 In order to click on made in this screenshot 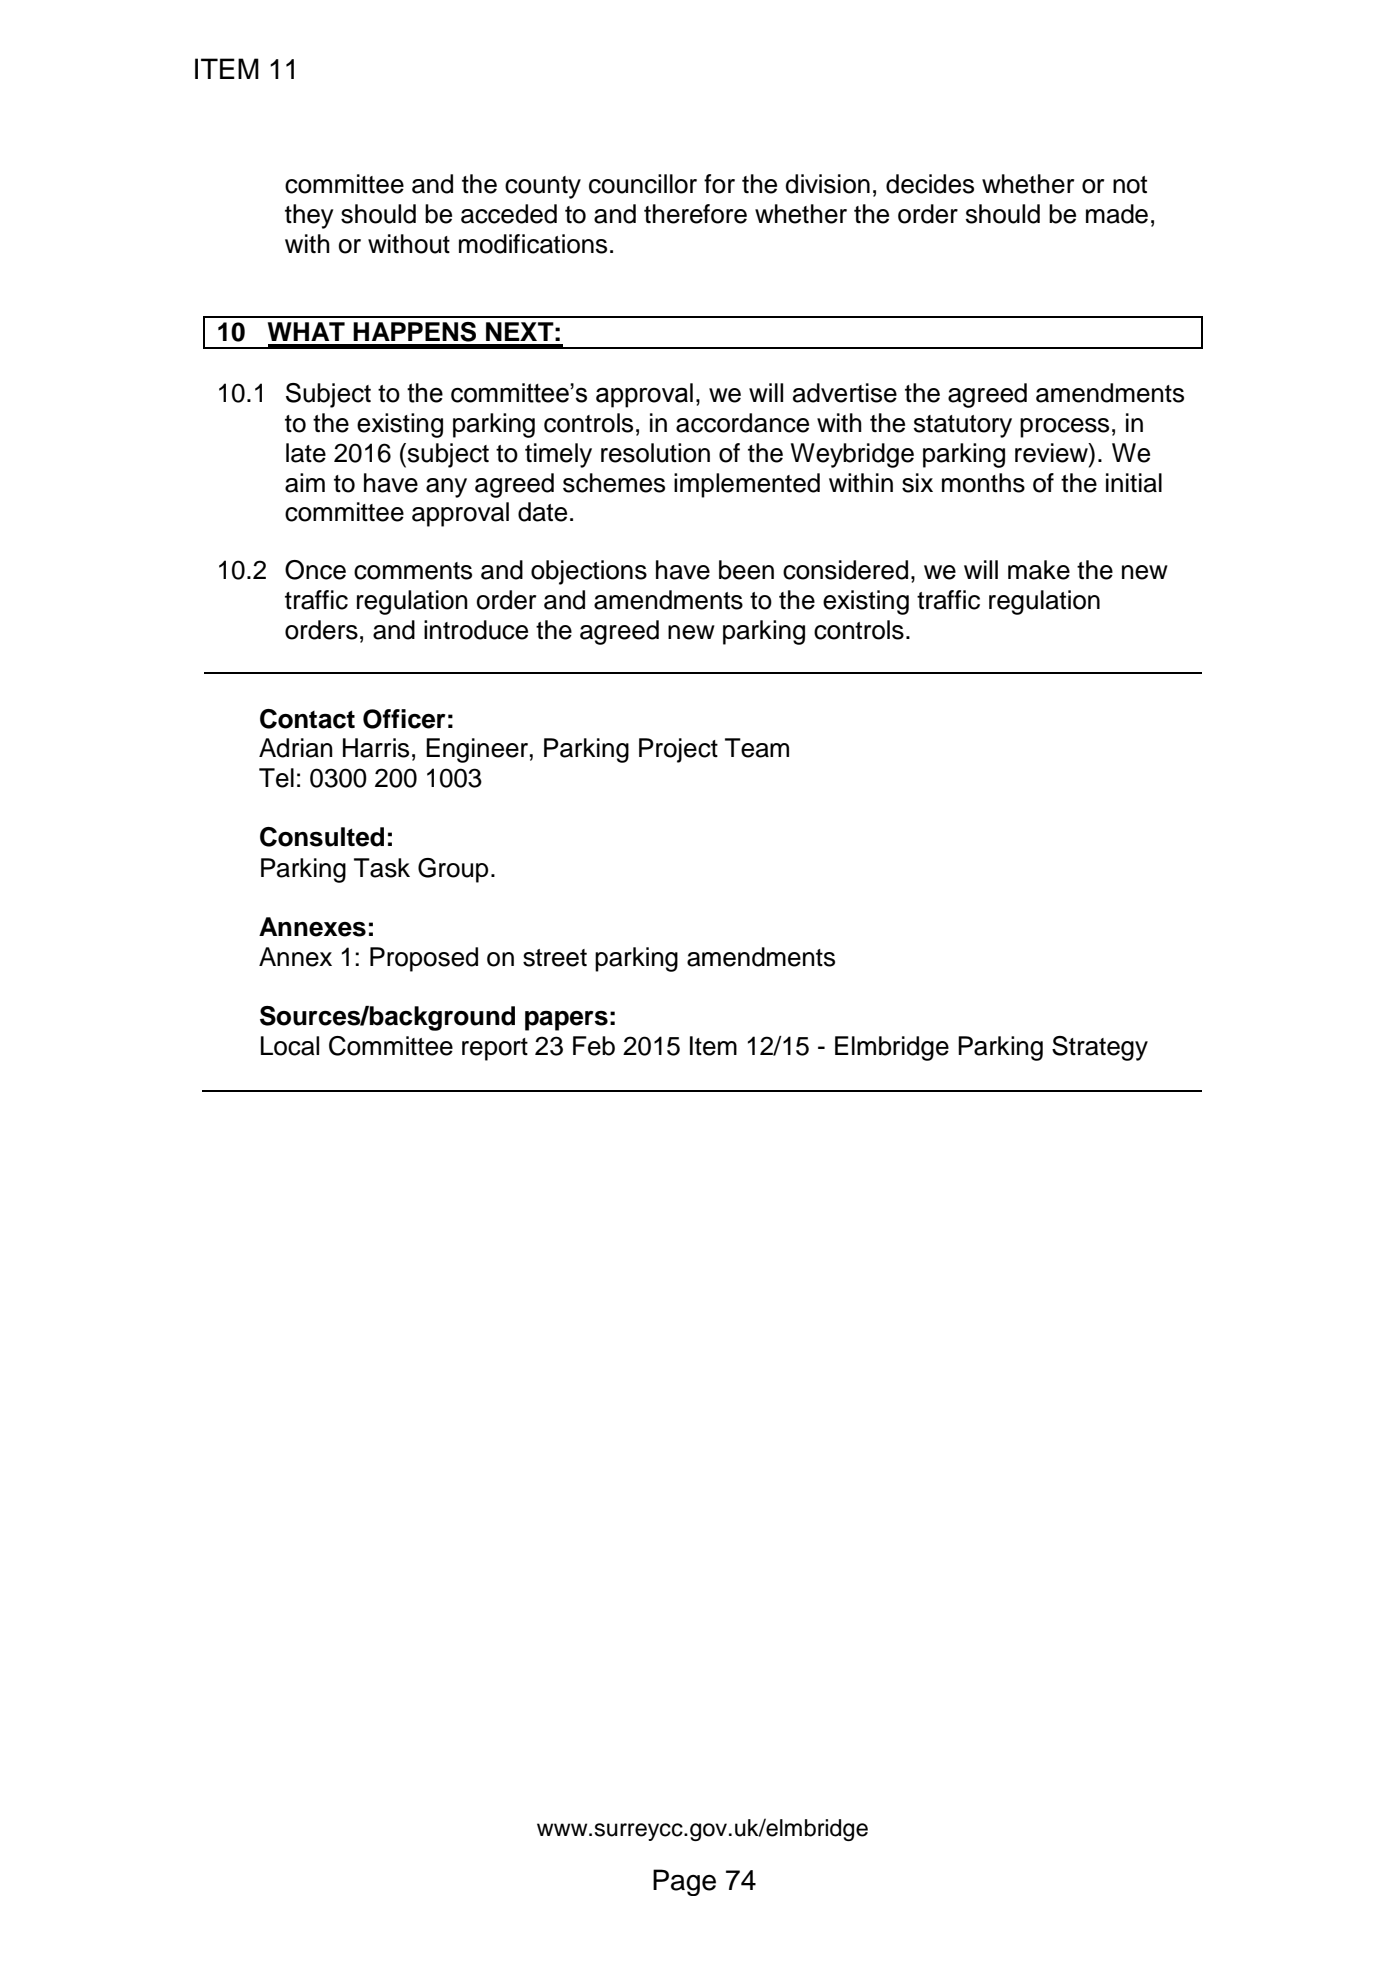, I will do `click(1117, 214)`.
